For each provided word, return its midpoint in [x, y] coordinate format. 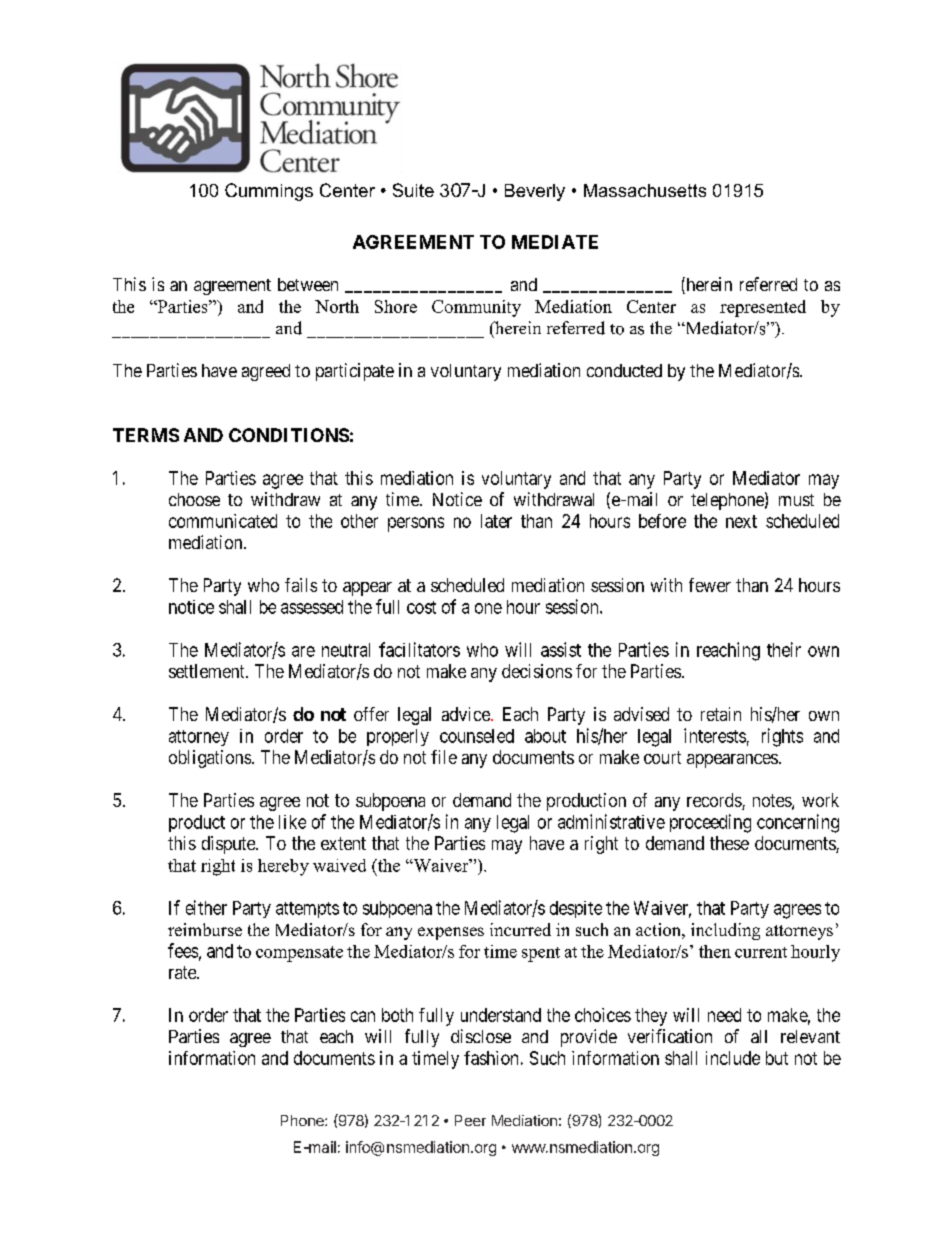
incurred [520, 929]
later [496, 521]
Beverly [535, 192]
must [796, 500]
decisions [537, 671]
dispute [229, 845]
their [784, 649]
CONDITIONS [289, 435]
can [363, 1016]
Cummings [269, 192]
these [729, 843]
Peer [470, 1120]
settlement [208, 671]
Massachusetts [645, 190]
